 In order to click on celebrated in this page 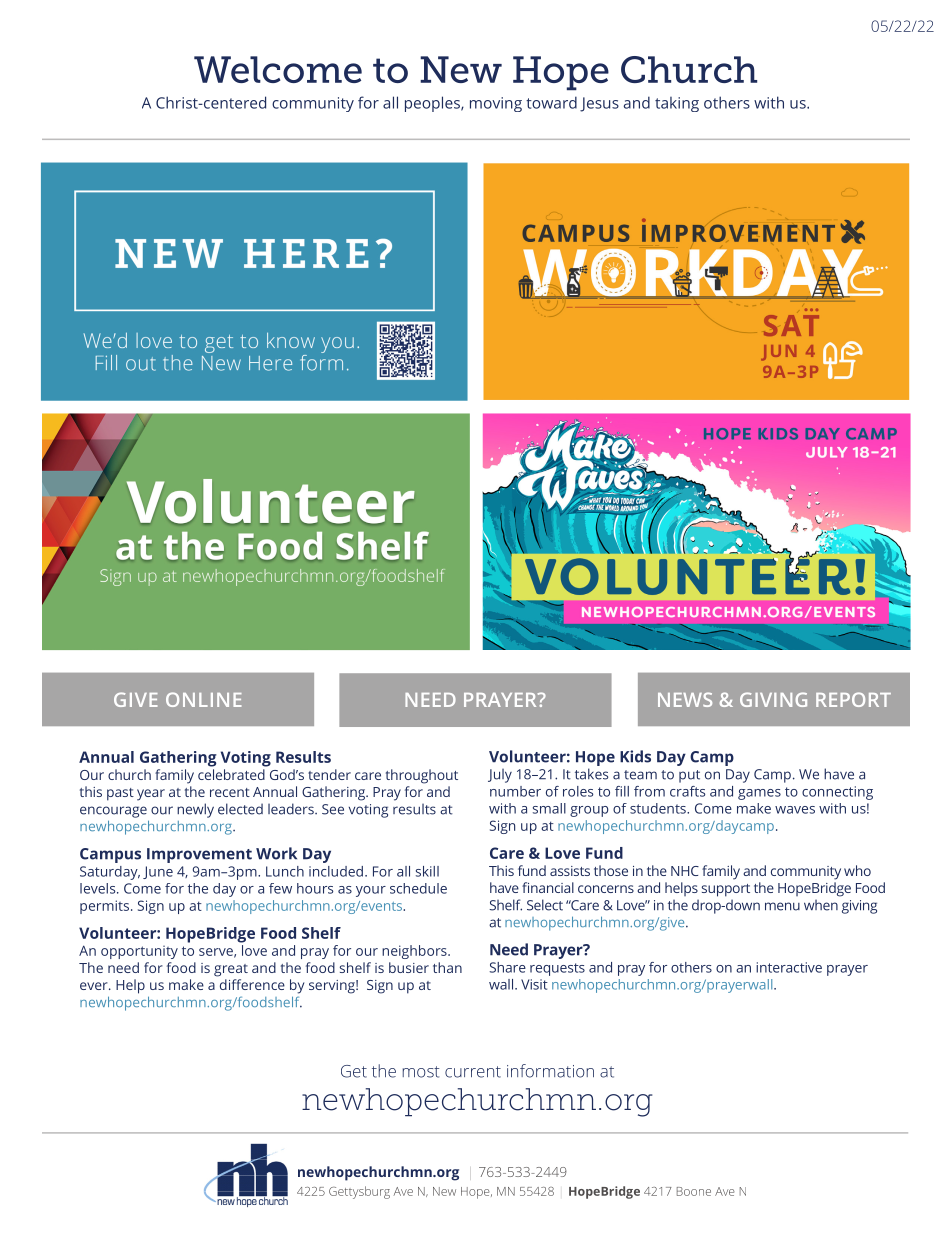, I will do `click(231, 774)`.
